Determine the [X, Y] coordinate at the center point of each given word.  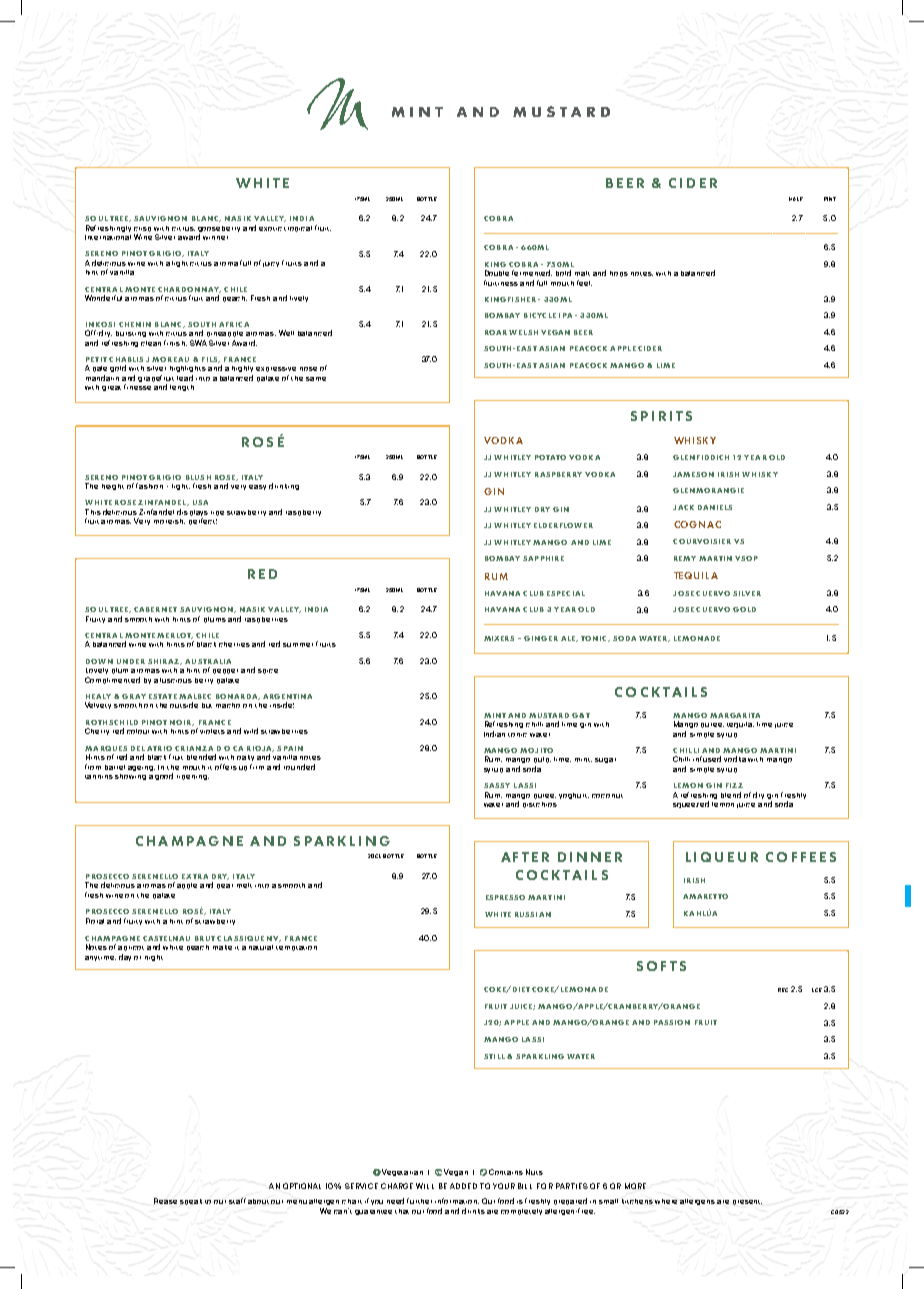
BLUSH [198, 477]
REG [783, 990]
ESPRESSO [505, 897]
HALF [796, 199]
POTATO [550, 457]
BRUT [205, 938]
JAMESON [693, 474]
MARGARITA [735, 715]
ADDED [463, 1186]
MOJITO [536, 750]
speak [191, 1202]
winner [215, 238]
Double [497, 273]
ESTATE [163, 696]
